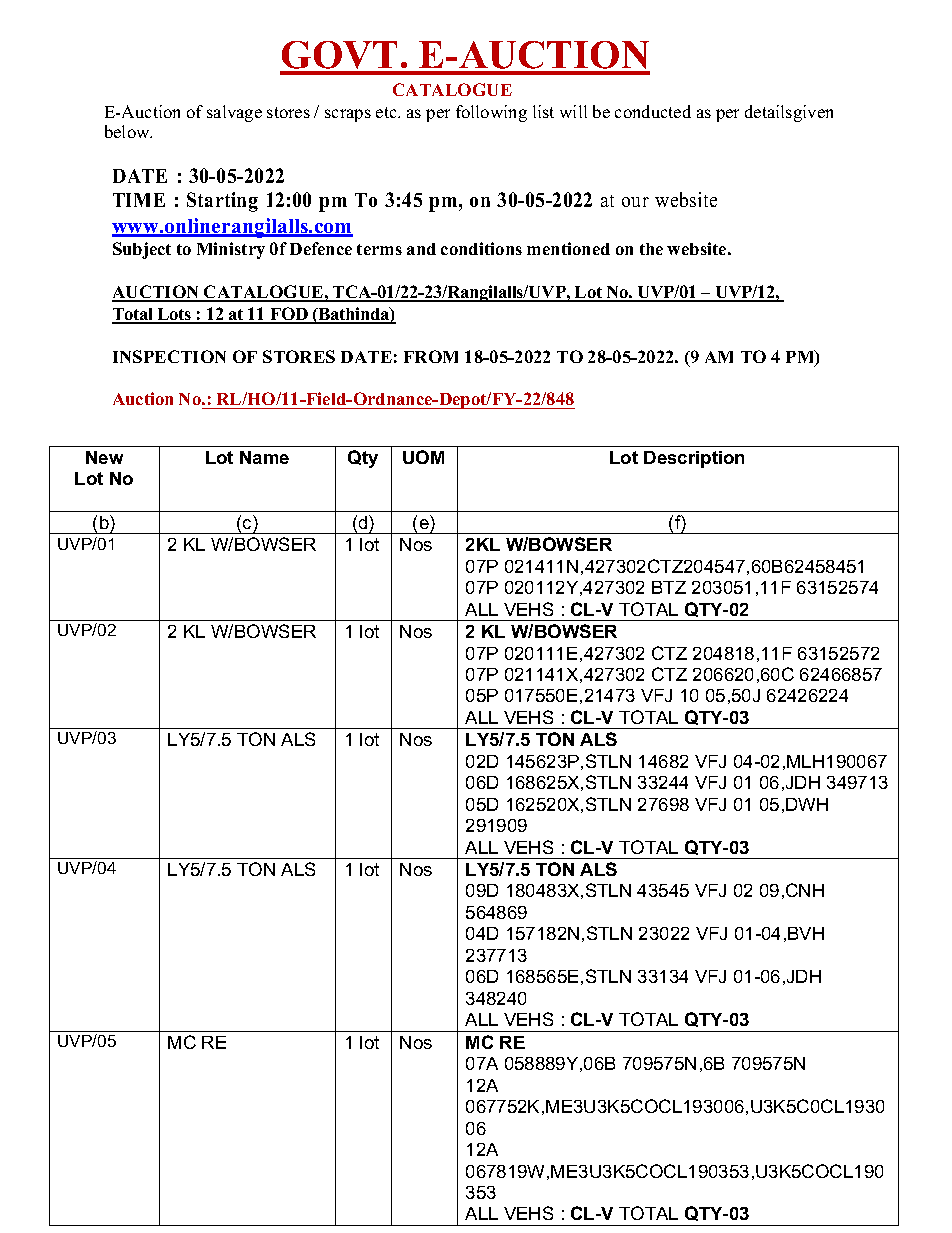 The width and height of the image is (952, 1233). What do you see at coordinates (169, 356) in the image?
I see `INSPECTION` at bounding box center [169, 356].
